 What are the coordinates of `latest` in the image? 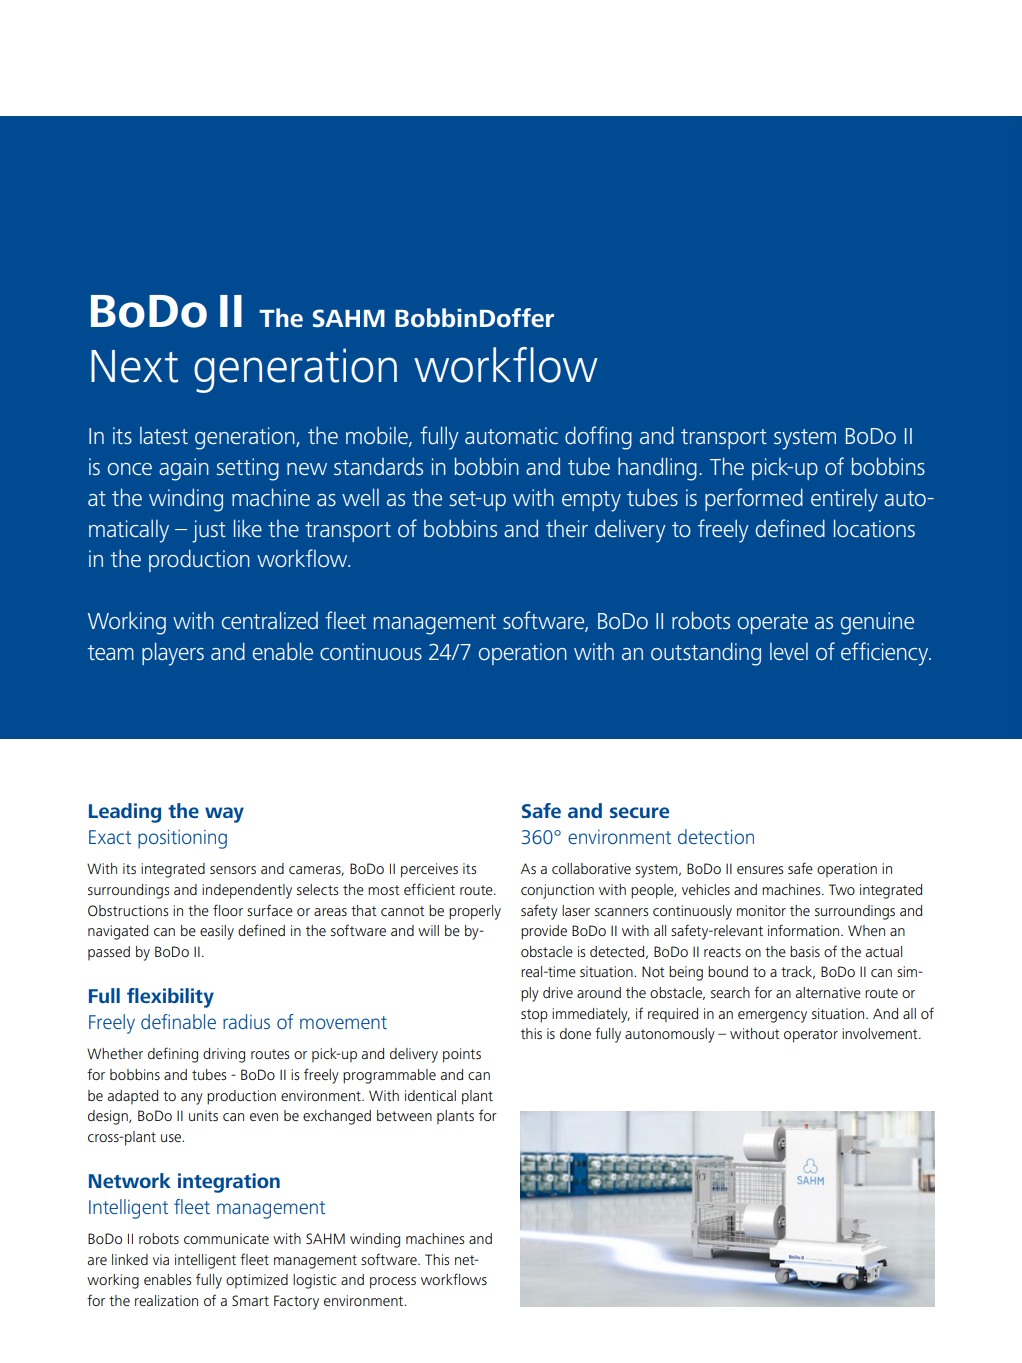 It's located at (164, 435).
